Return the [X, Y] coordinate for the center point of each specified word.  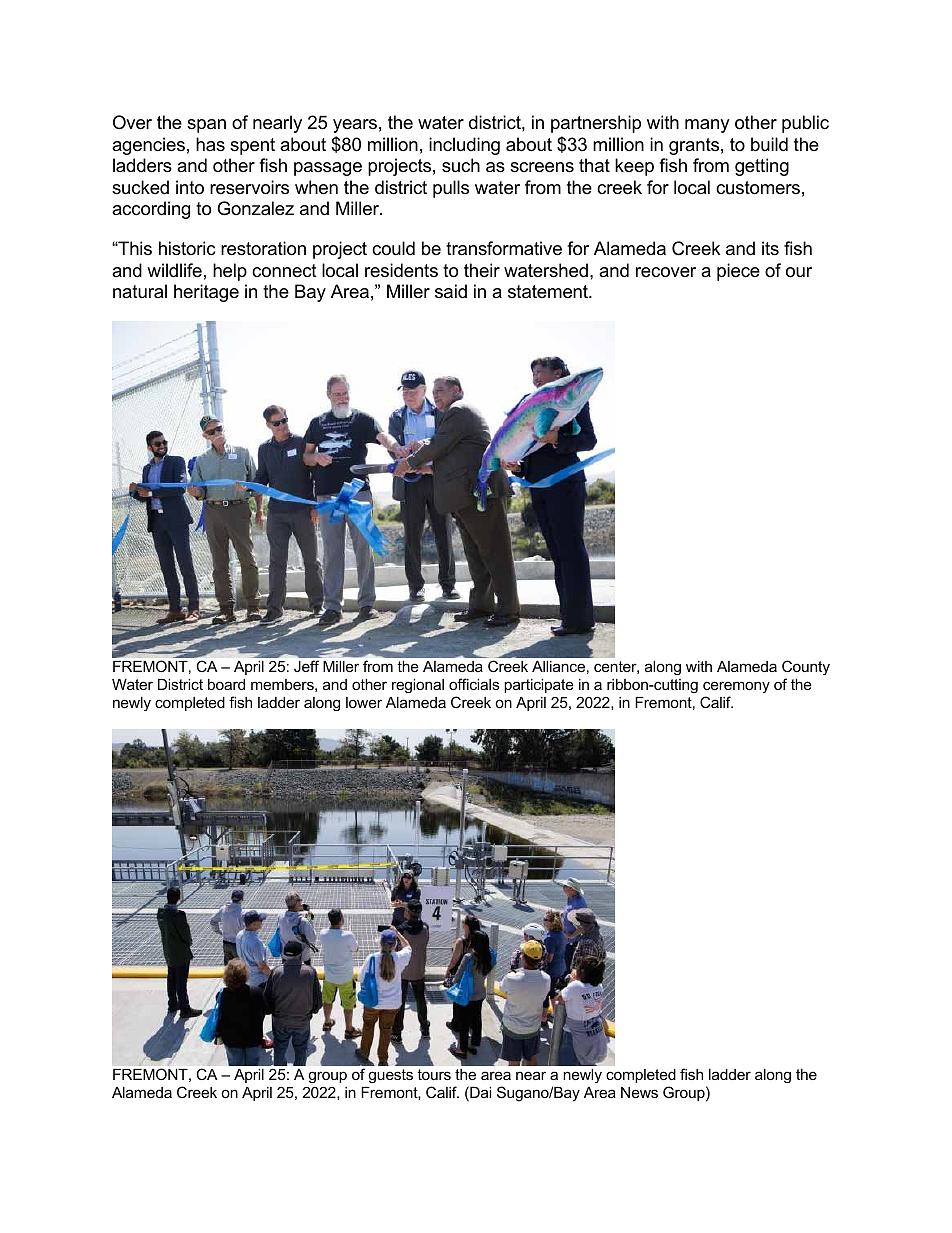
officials [474, 684]
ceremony [736, 687]
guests [390, 1076]
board [226, 684]
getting [762, 167]
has [210, 144]
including [464, 146]
